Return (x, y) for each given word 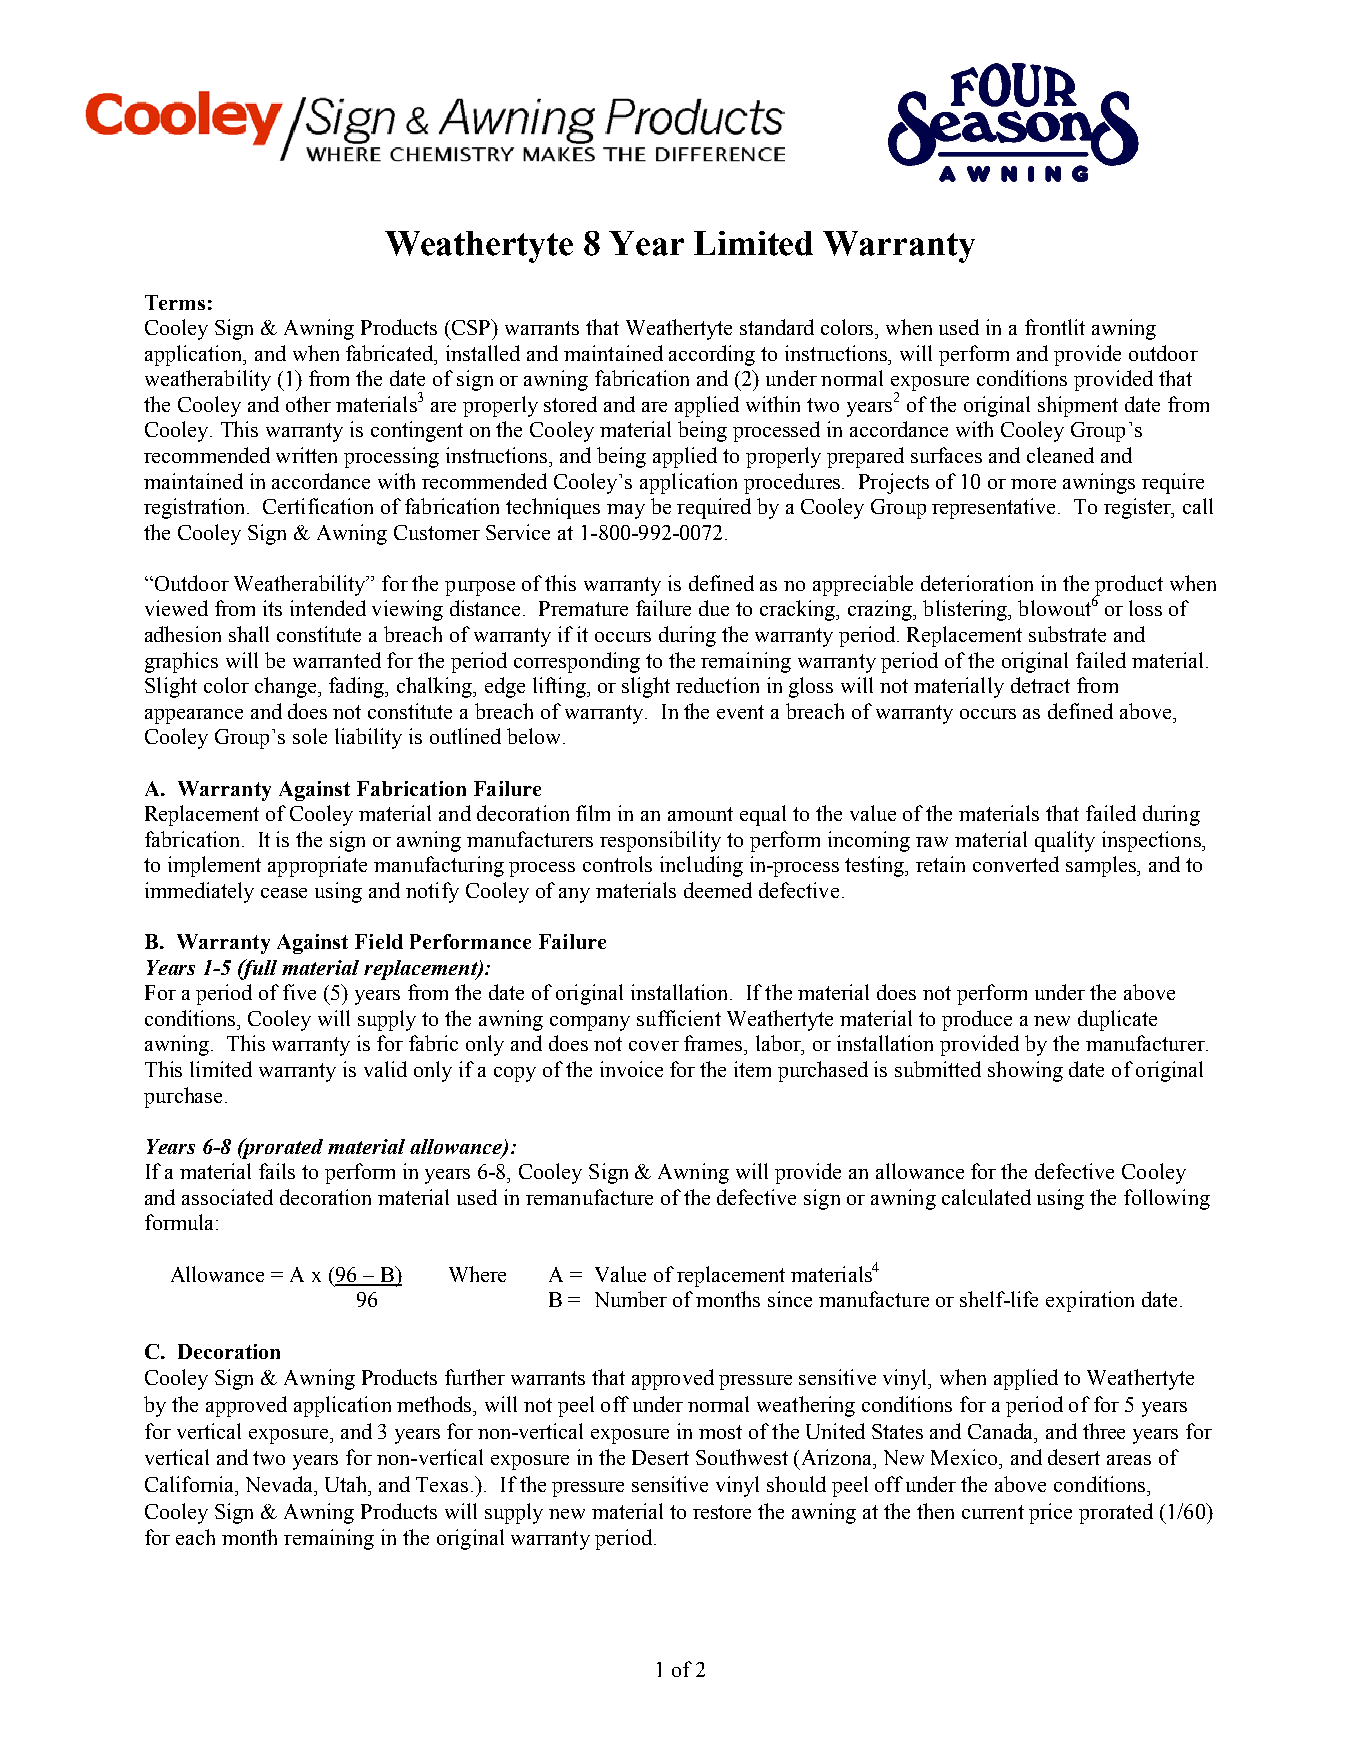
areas (1129, 1460)
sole (310, 736)
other (308, 404)
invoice (631, 1069)
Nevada (281, 1484)
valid (385, 1069)
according (712, 355)
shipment (1078, 406)
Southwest (742, 1457)
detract (1040, 685)
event (740, 712)
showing (1025, 1071)
